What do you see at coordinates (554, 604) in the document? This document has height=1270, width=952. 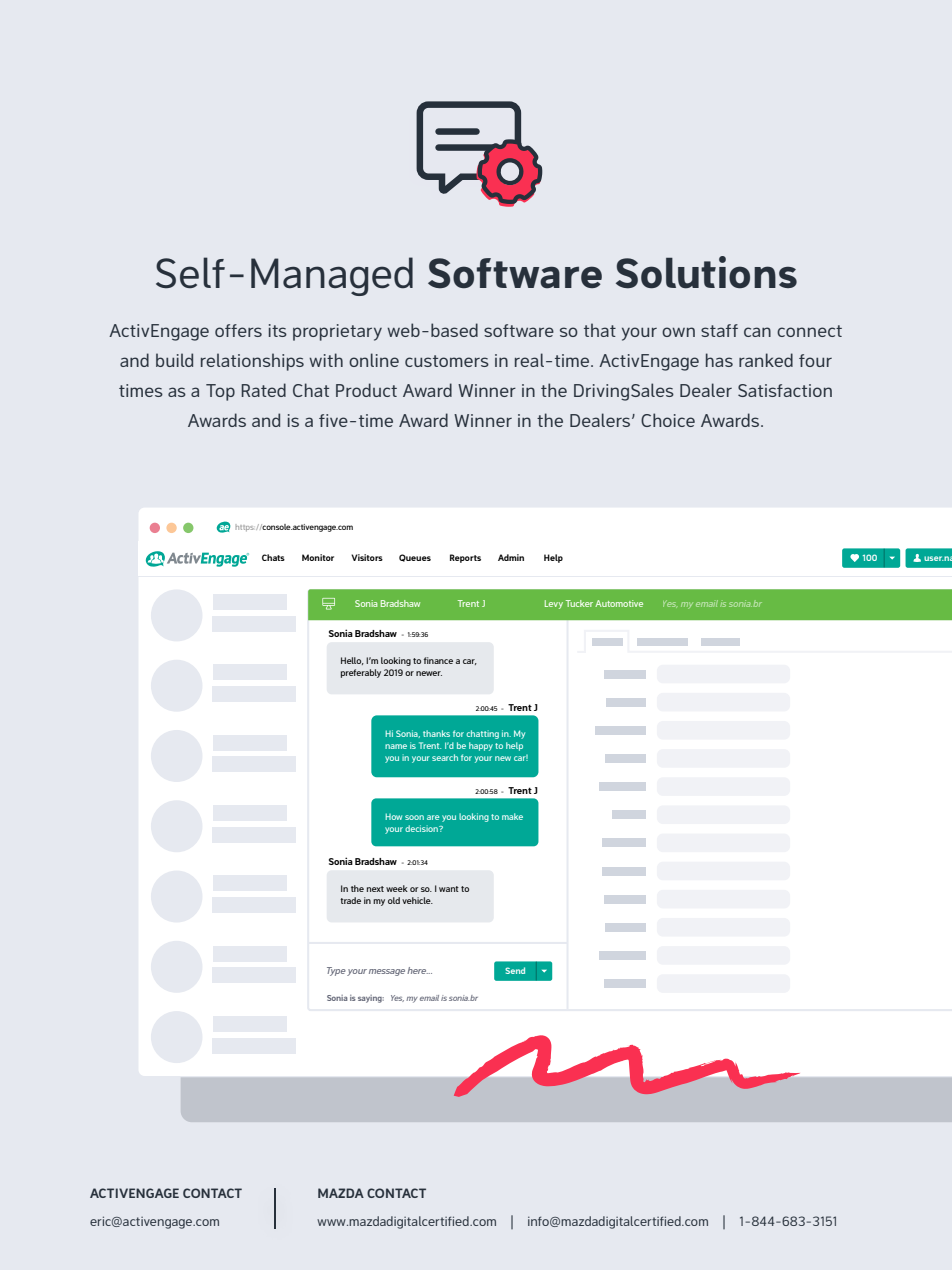 I see `Levy` at bounding box center [554, 604].
